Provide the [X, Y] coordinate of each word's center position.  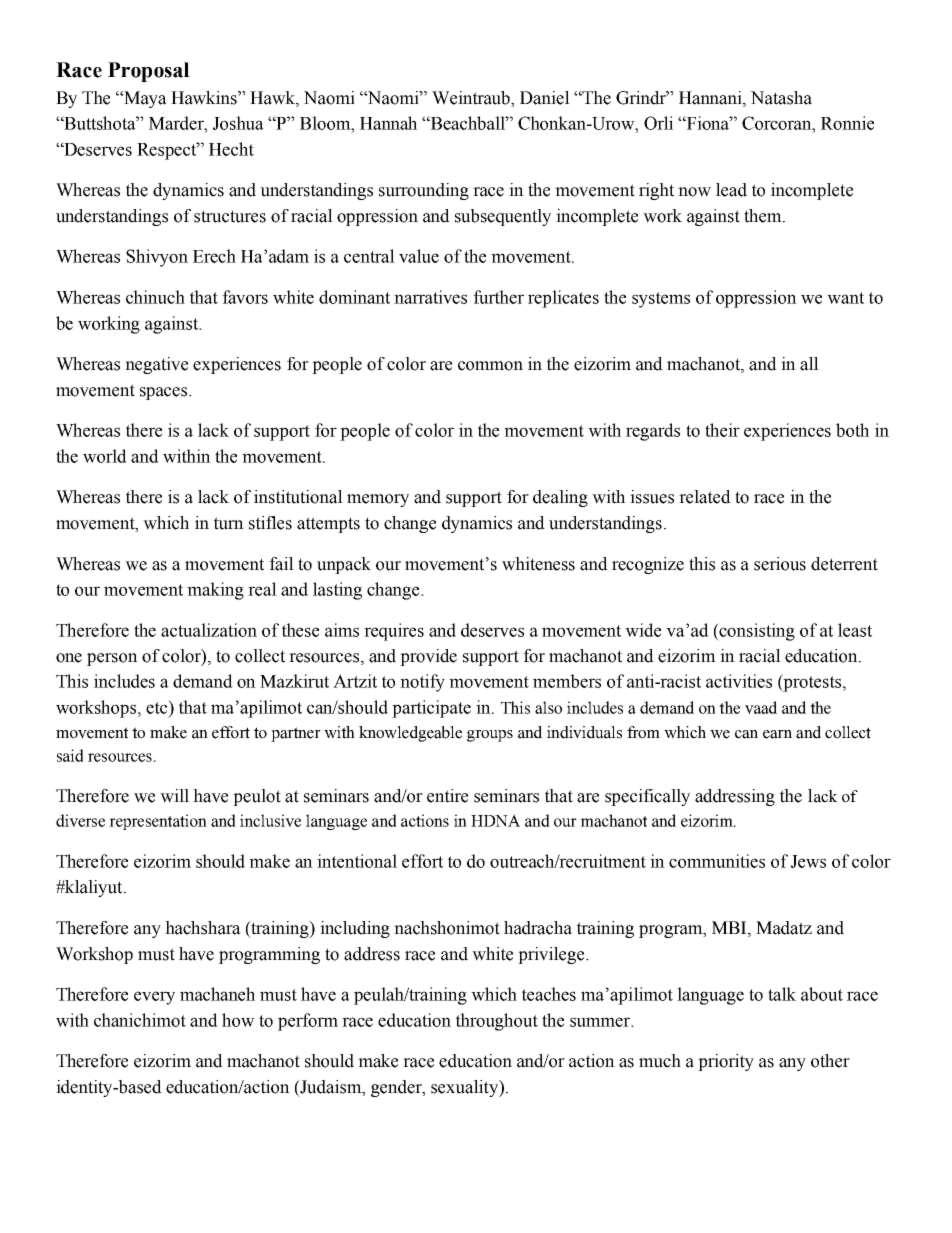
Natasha [781, 98]
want [845, 298]
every [154, 998]
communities [717, 861]
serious [780, 564]
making [215, 591]
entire [447, 796]
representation [158, 822]
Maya [144, 99]
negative [156, 365]
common [490, 366]
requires [394, 632]
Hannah [388, 123]
